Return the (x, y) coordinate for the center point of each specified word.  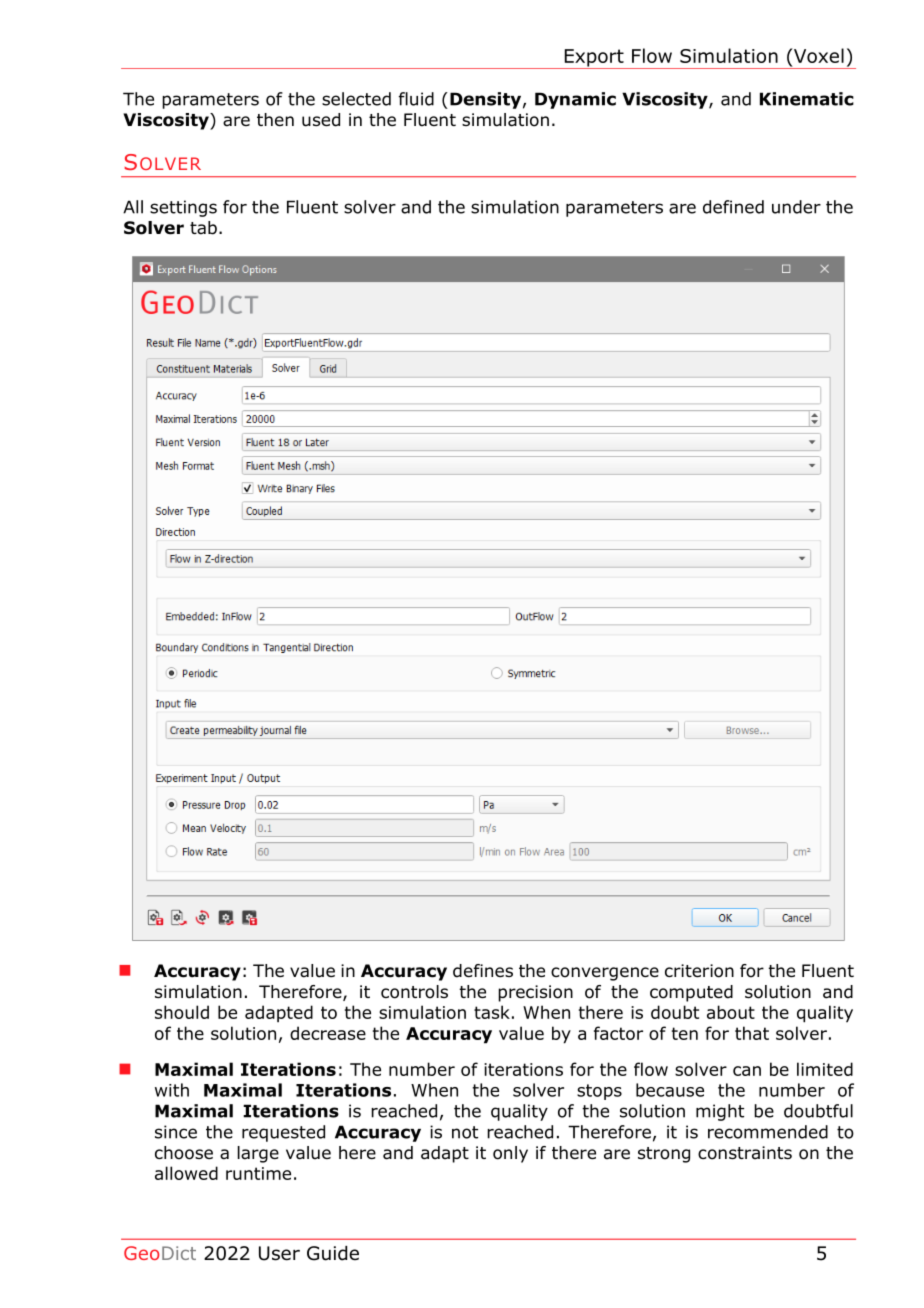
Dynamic (575, 100)
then (275, 120)
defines (483, 971)
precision (535, 993)
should (182, 1012)
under (796, 207)
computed (691, 993)
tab (203, 228)
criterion (699, 971)
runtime (258, 1173)
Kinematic (807, 99)
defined (733, 207)
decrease (328, 1033)
